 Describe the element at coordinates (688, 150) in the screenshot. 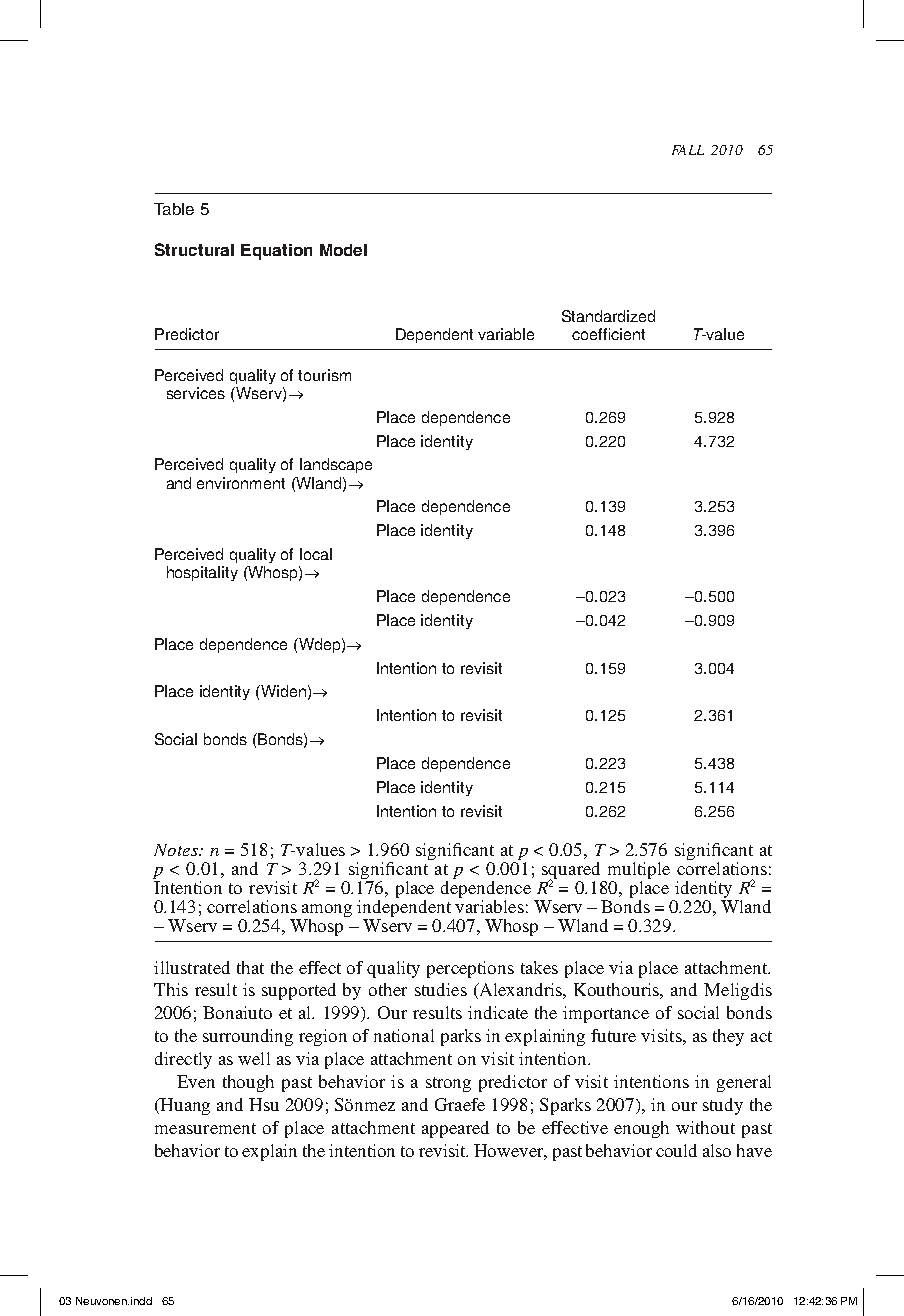

I see `FALL` at that location.
